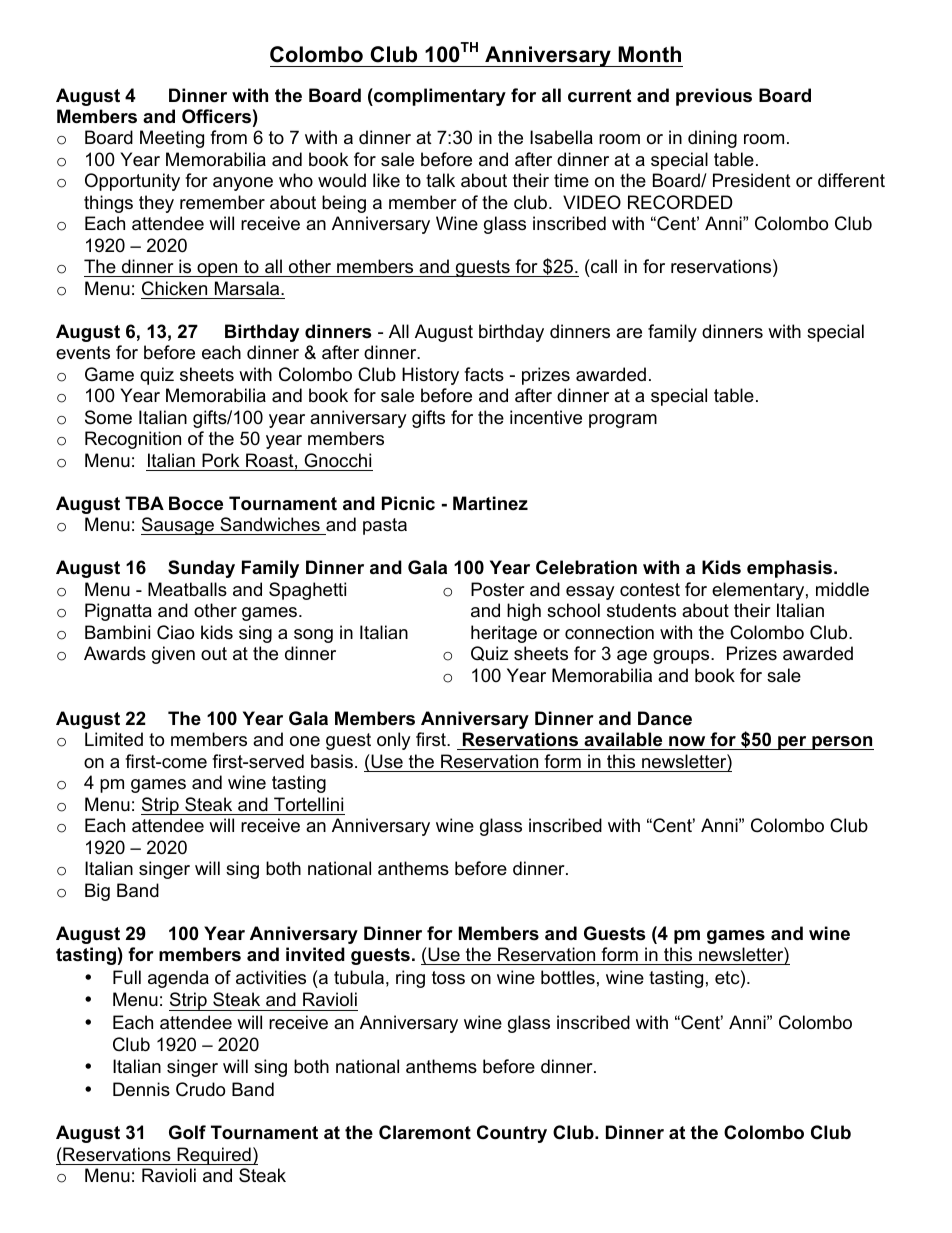 The image size is (952, 1233). What do you see at coordinates (172, 139) in the screenshot?
I see `Meeting` at bounding box center [172, 139].
